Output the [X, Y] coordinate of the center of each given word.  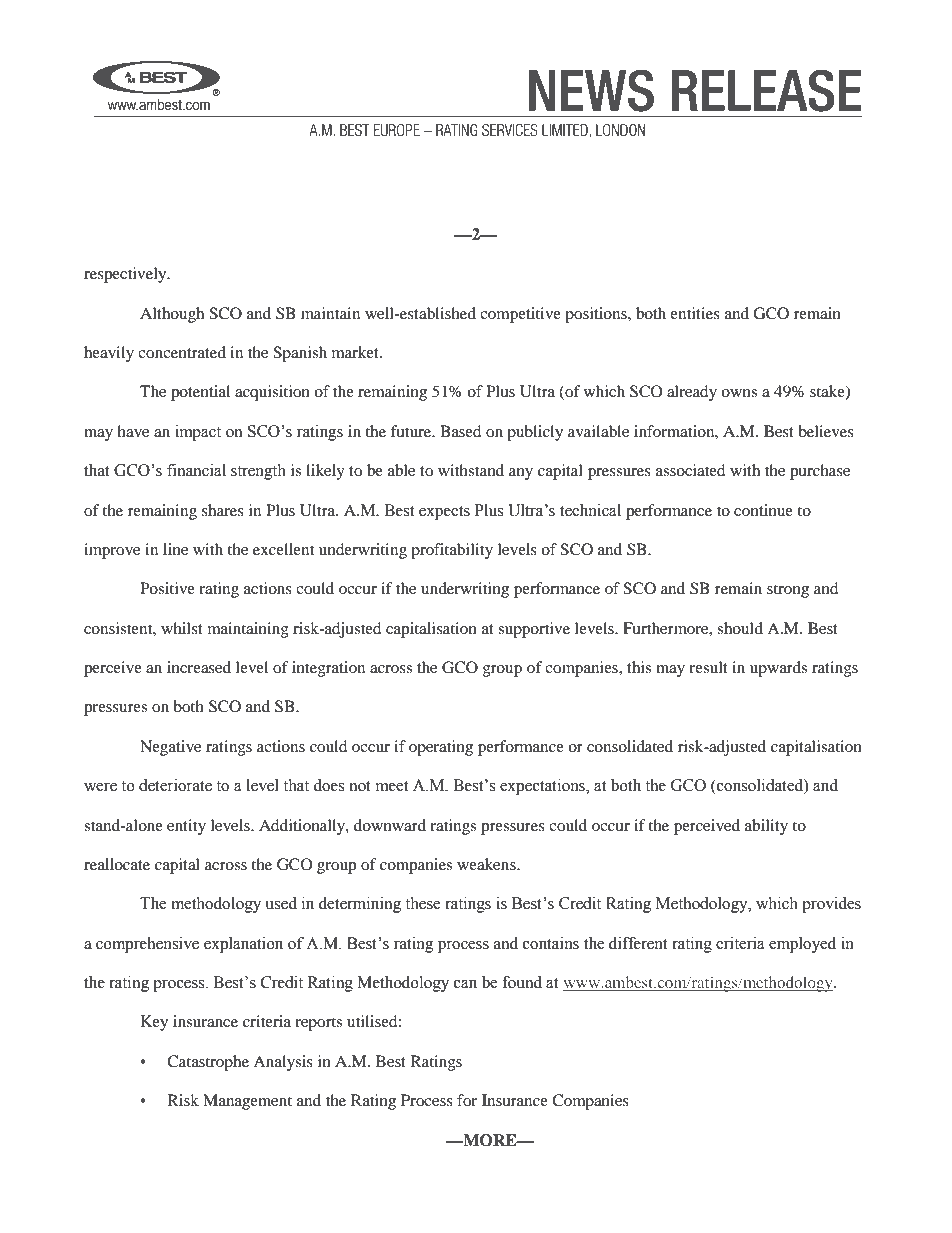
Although [172, 315]
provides [831, 905]
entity [186, 827]
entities [695, 313]
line [175, 549]
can [465, 984]
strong [788, 591]
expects [444, 513]
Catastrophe [208, 1063]
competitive [520, 315]
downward [390, 825]
